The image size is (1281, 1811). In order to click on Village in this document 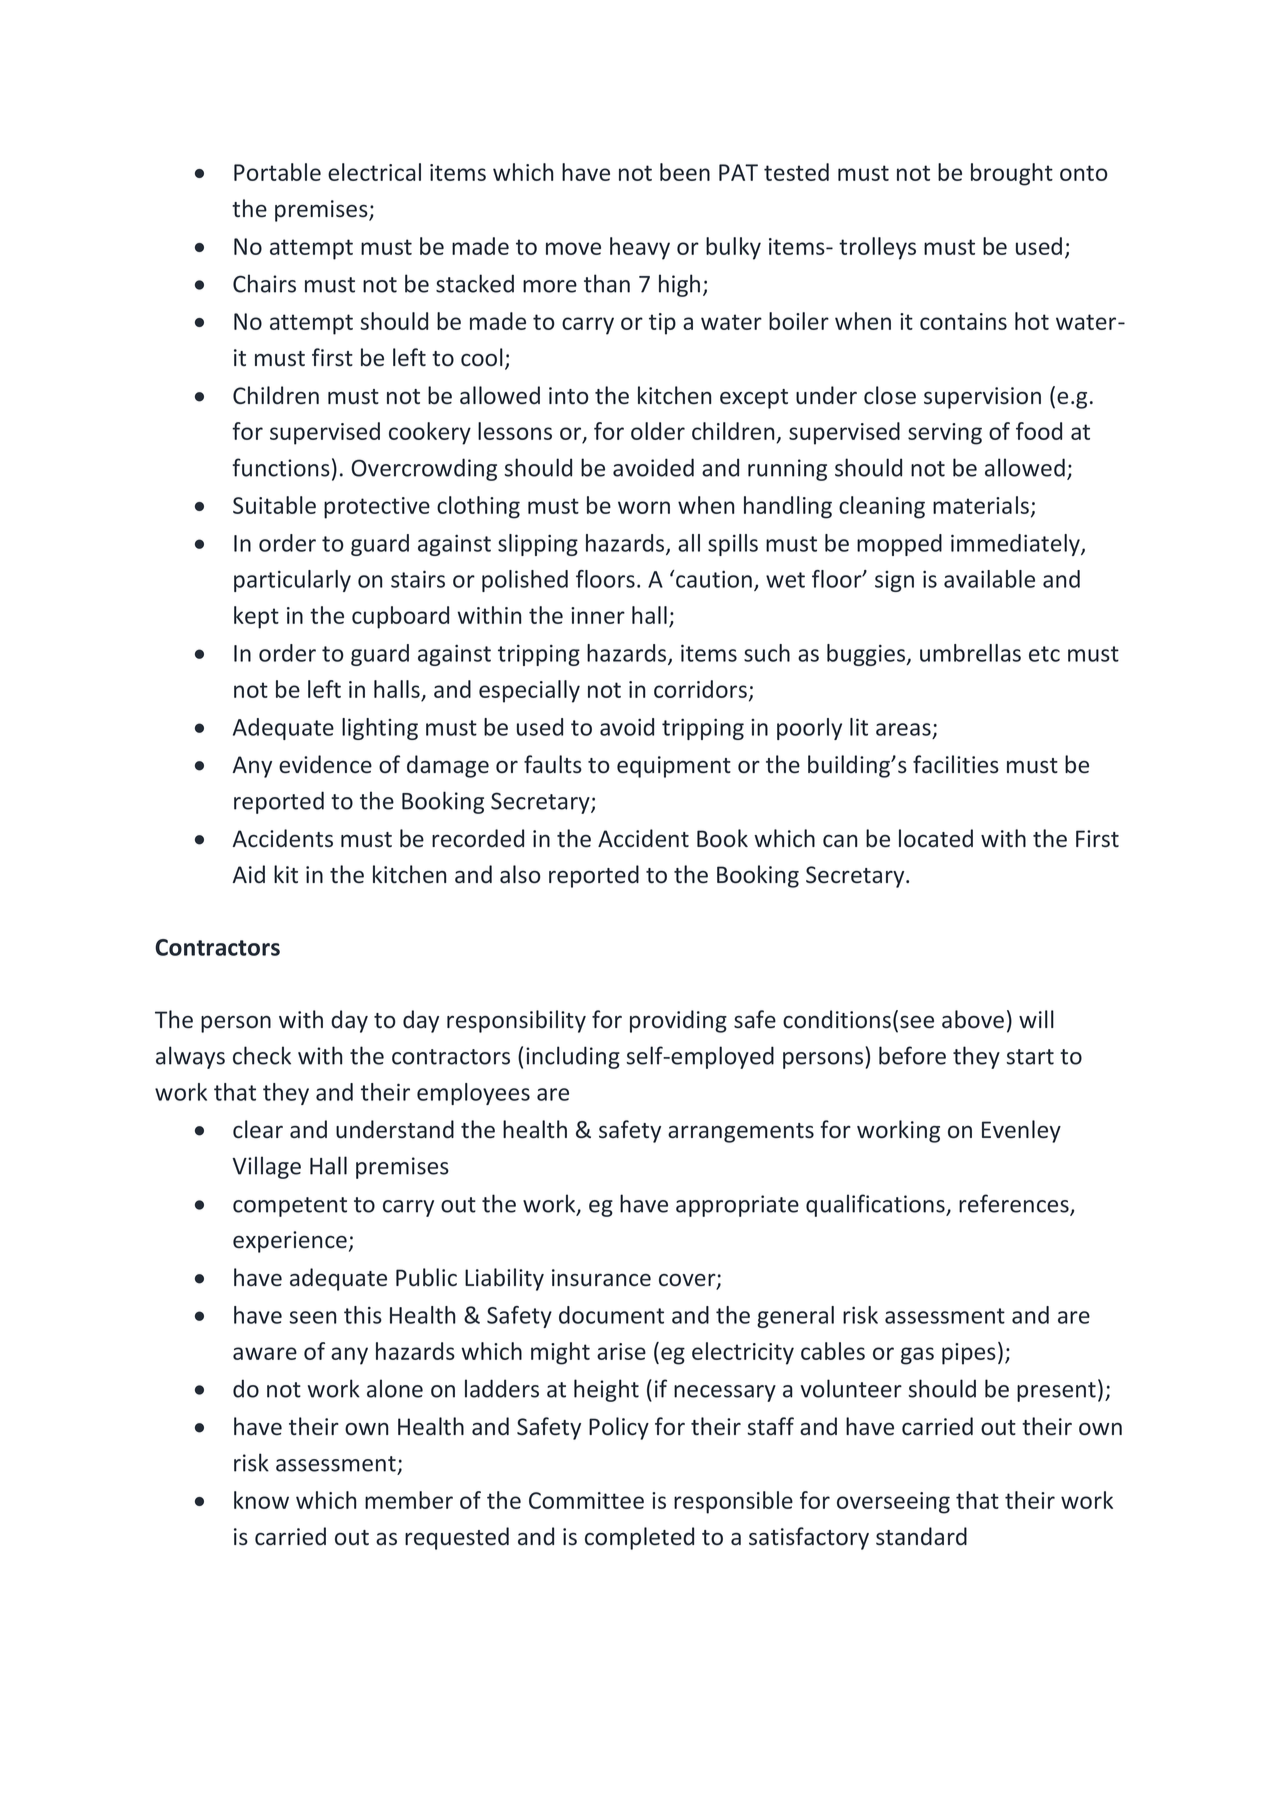, I will do `click(266, 1167)`.
